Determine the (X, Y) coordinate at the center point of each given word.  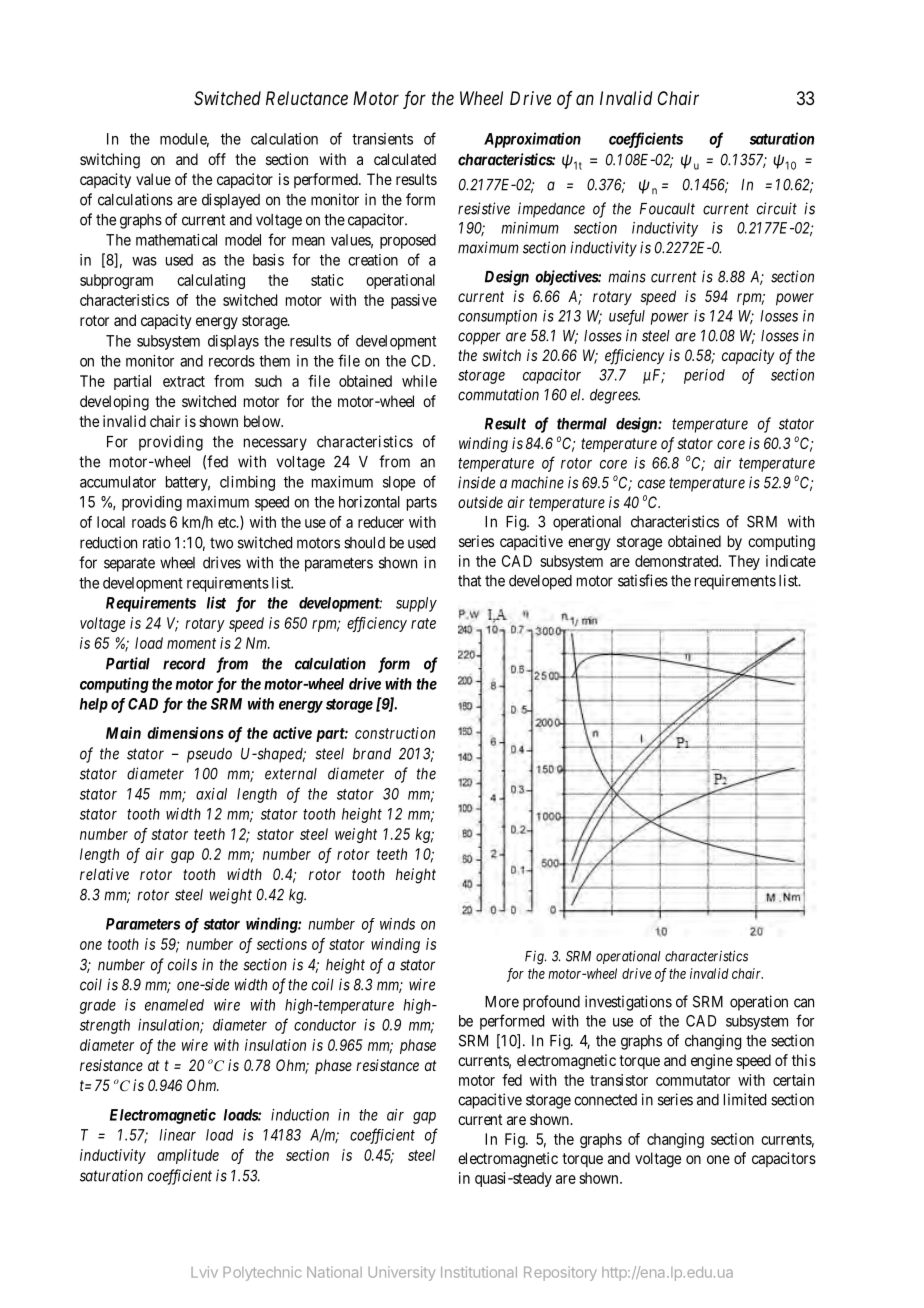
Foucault (667, 209)
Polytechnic (262, 1273)
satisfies (643, 580)
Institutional (479, 1272)
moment (191, 643)
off (217, 159)
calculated (405, 159)
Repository (560, 1273)
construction (395, 733)
